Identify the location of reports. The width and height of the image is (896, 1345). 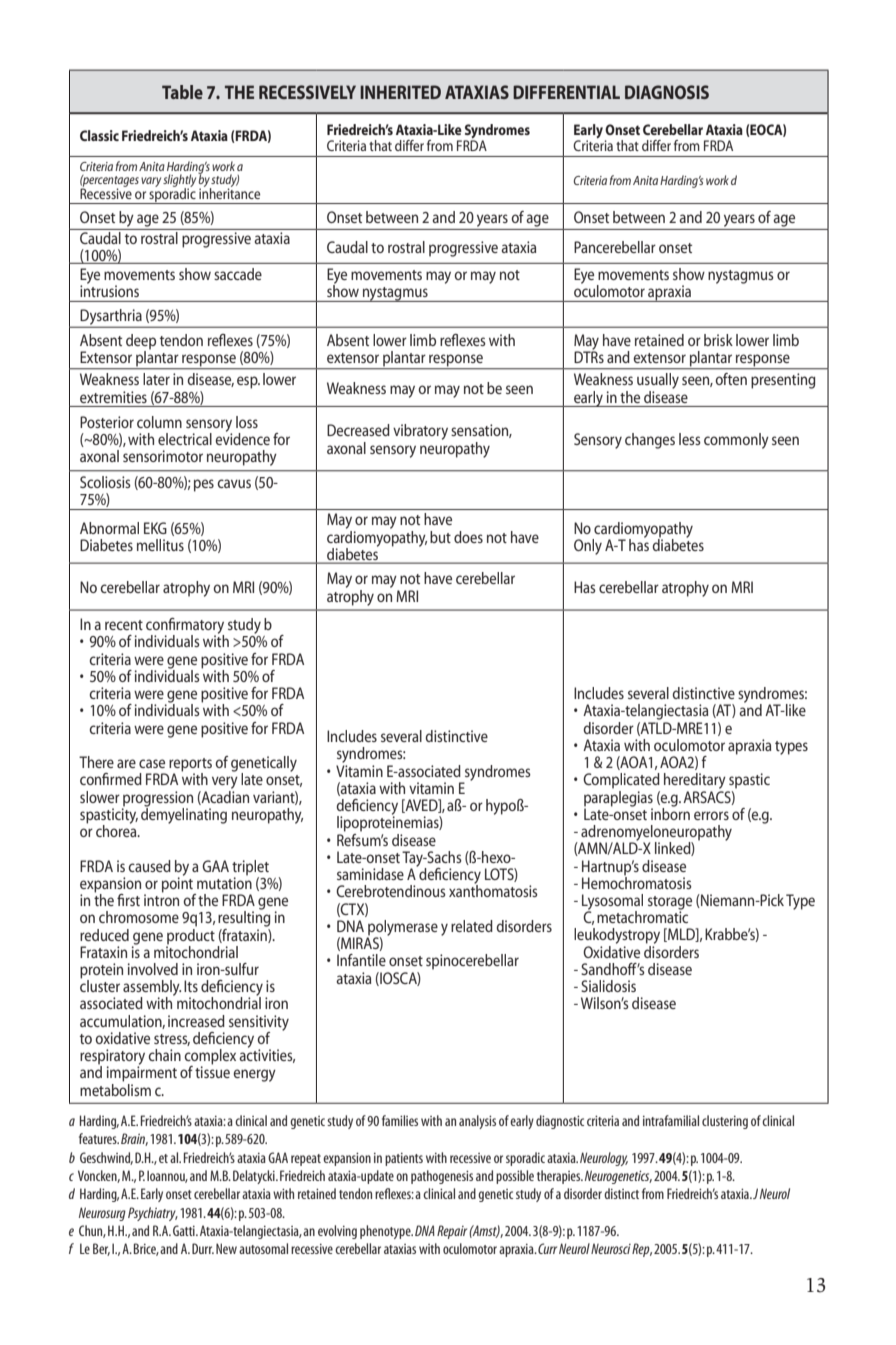
(190, 766).
